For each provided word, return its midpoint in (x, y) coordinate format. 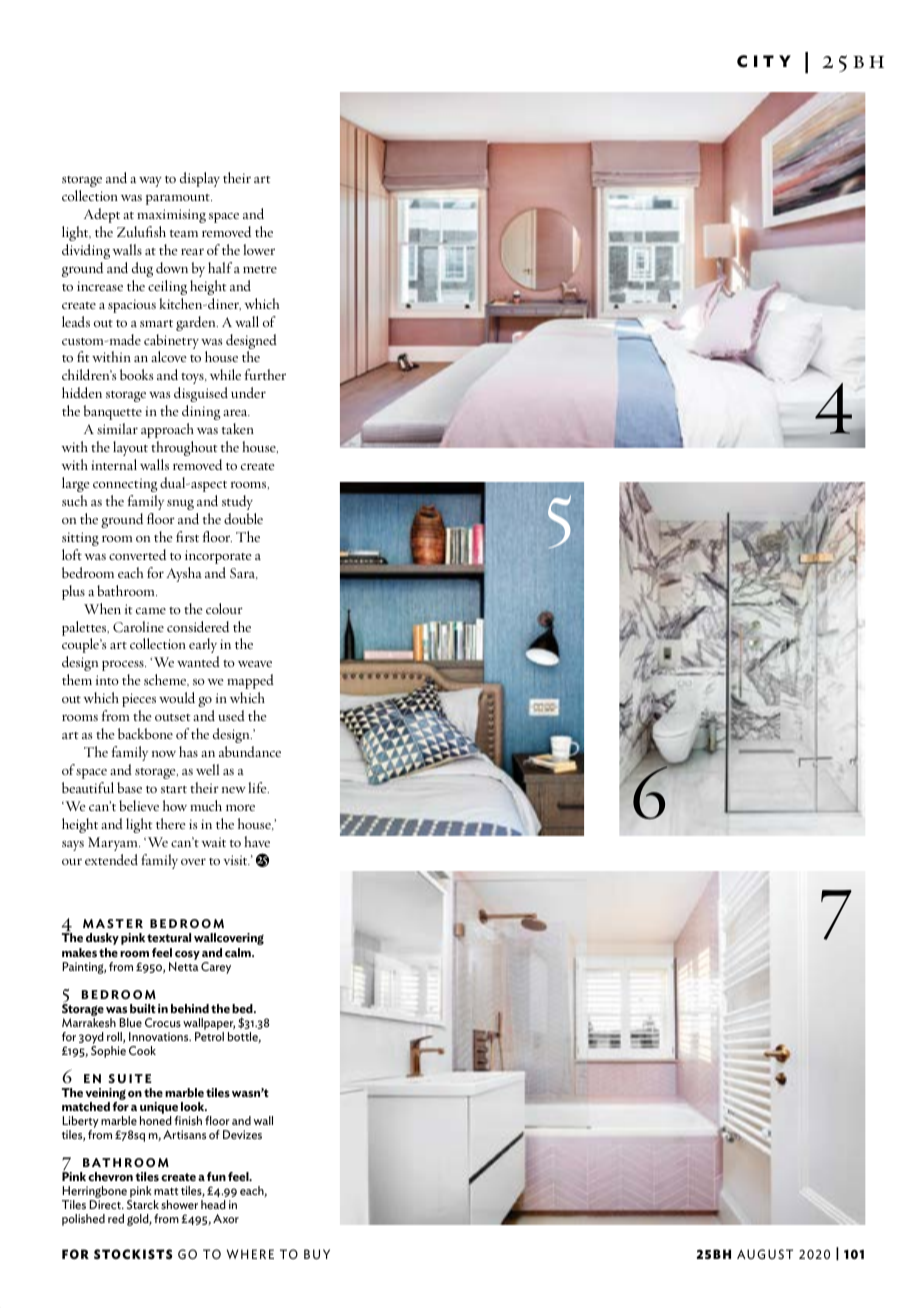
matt (166, 1191)
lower (259, 249)
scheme (166, 680)
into (107, 680)
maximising (171, 216)
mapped (250, 681)
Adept (102, 215)
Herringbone (95, 1193)
